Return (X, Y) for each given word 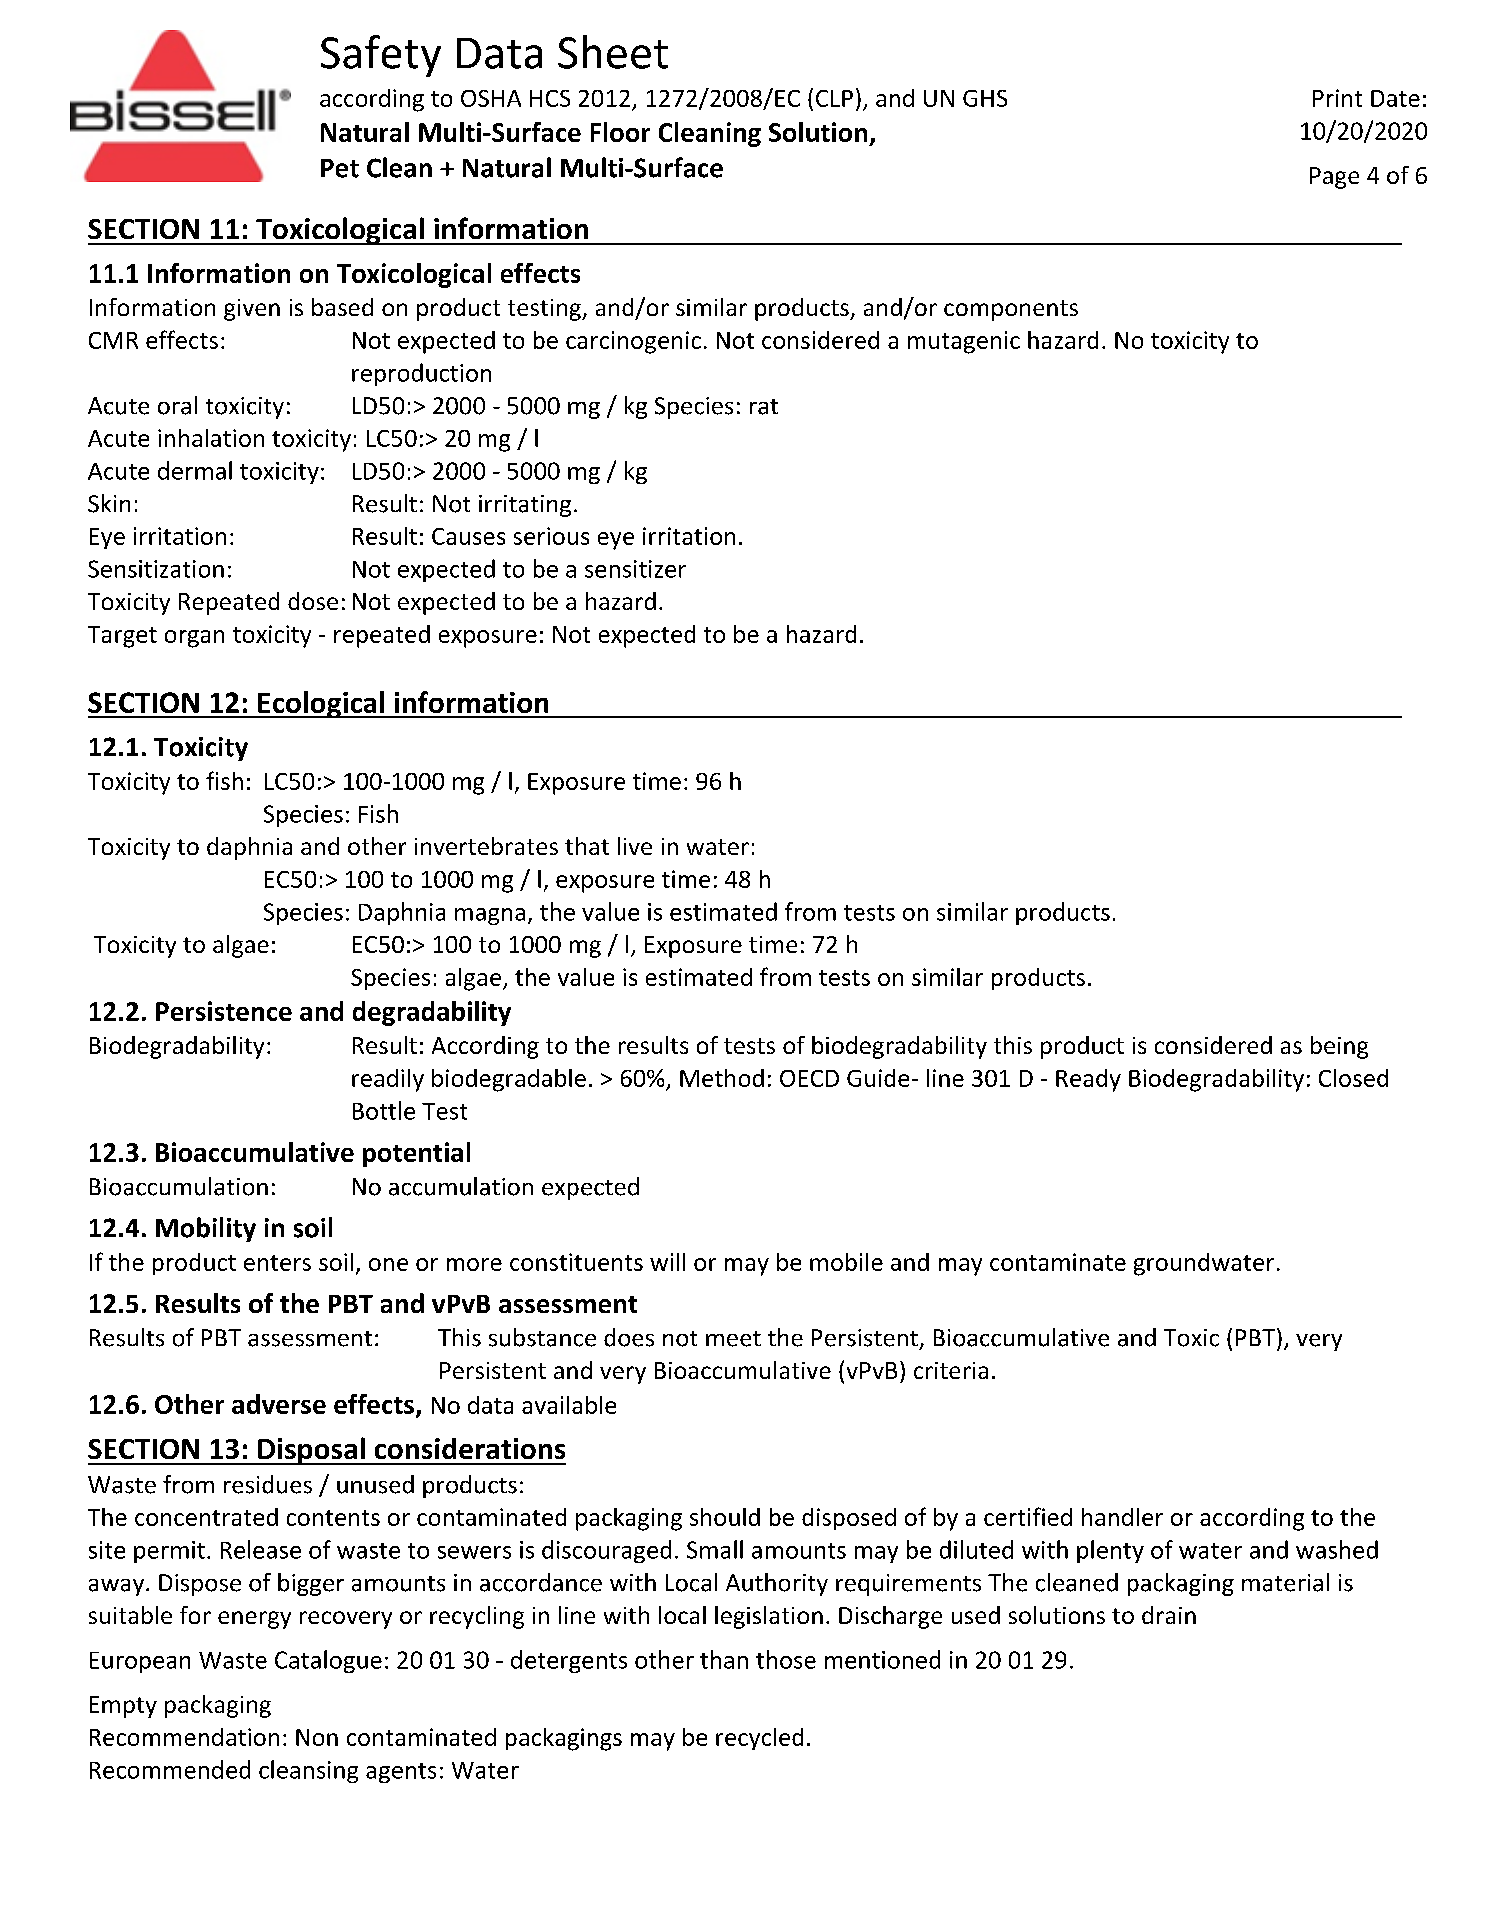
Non (317, 1737)
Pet (340, 168)
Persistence (224, 1011)
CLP (834, 98)
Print (1337, 98)
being (1339, 1047)
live (635, 846)
